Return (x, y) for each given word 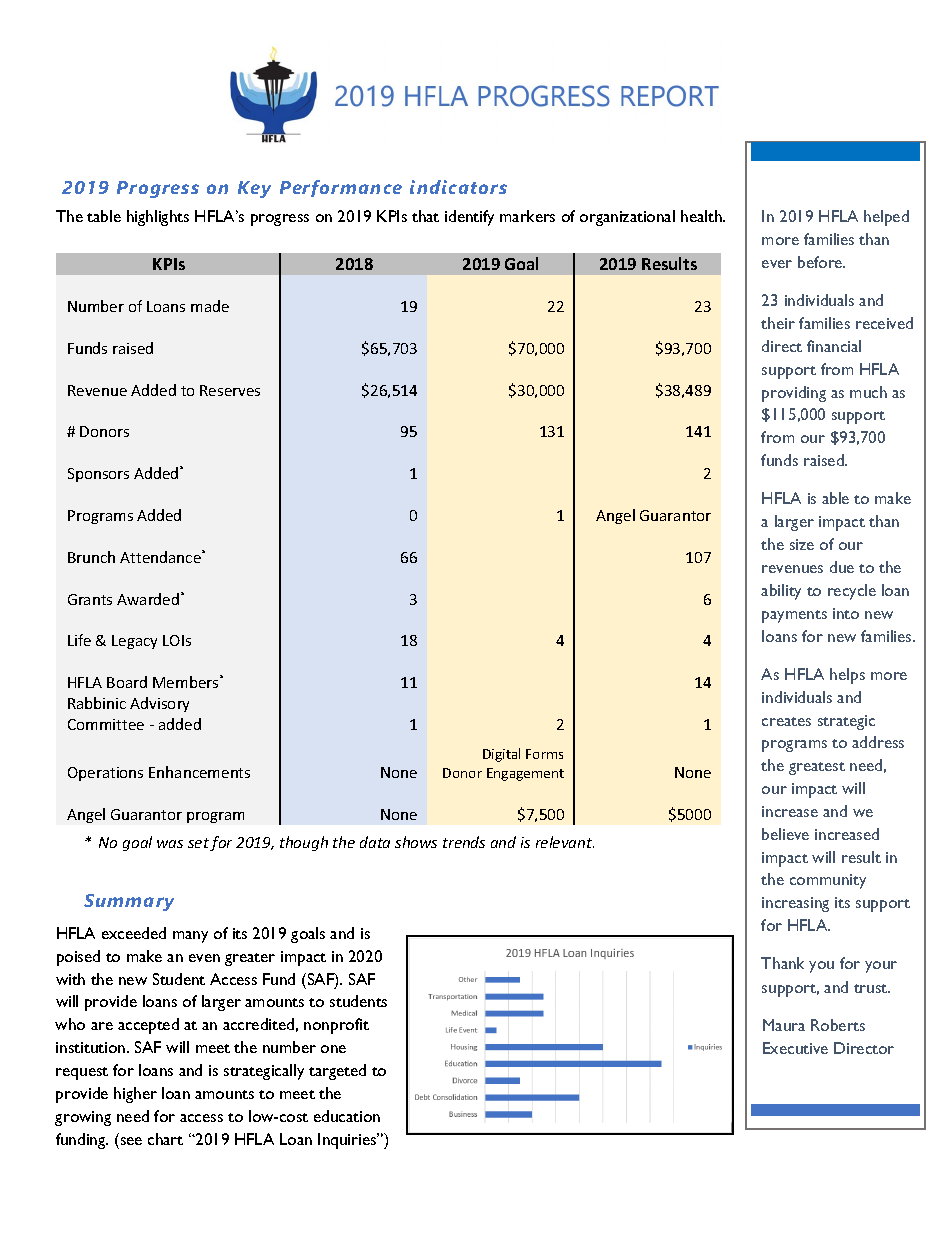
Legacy (134, 642)
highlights (158, 218)
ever (777, 264)
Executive (795, 1048)
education (347, 1116)
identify (469, 218)
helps (847, 676)
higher (135, 1095)
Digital (501, 755)
